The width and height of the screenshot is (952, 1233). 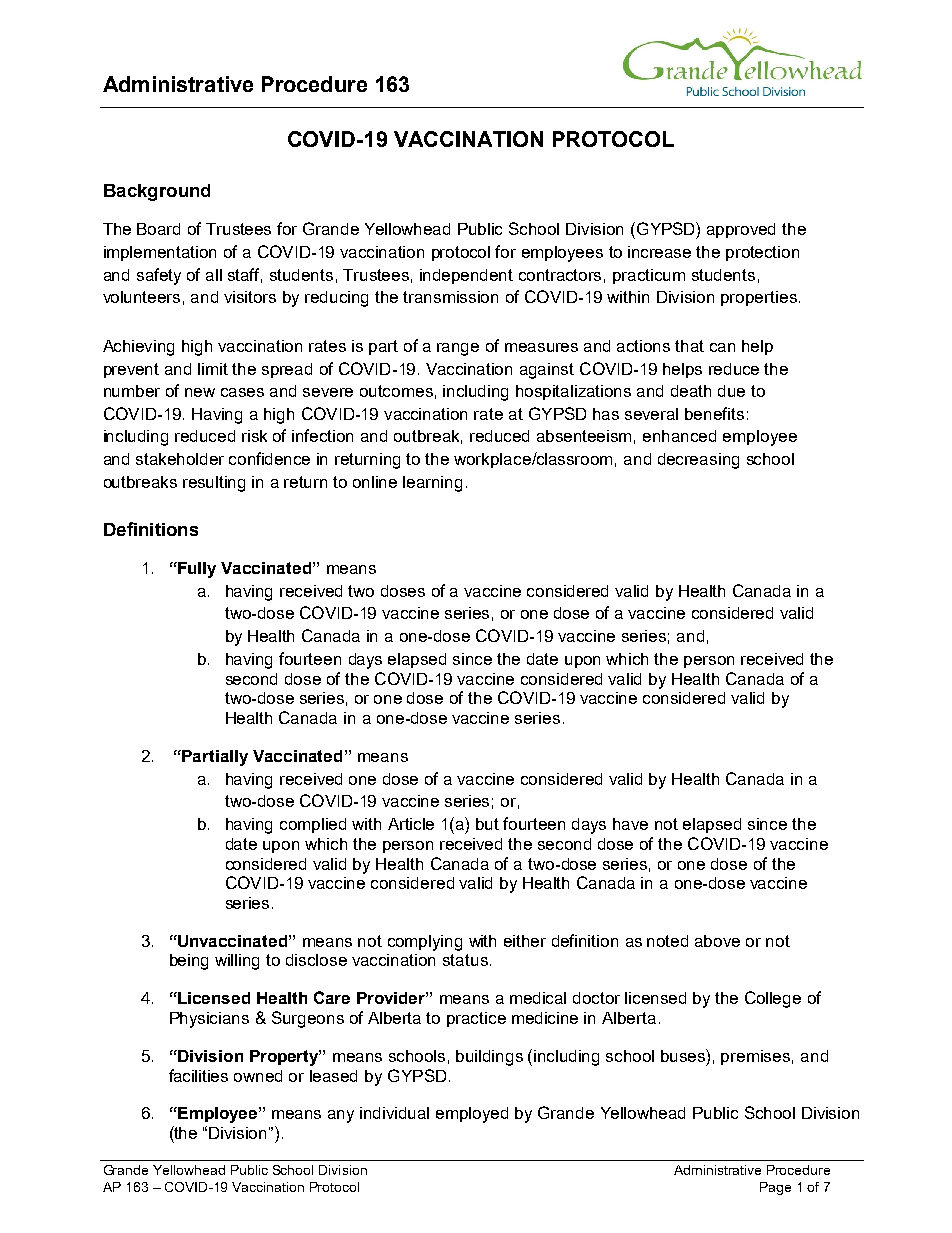 What do you see at coordinates (466, 276) in the screenshot?
I see `independent` at bounding box center [466, 276].
